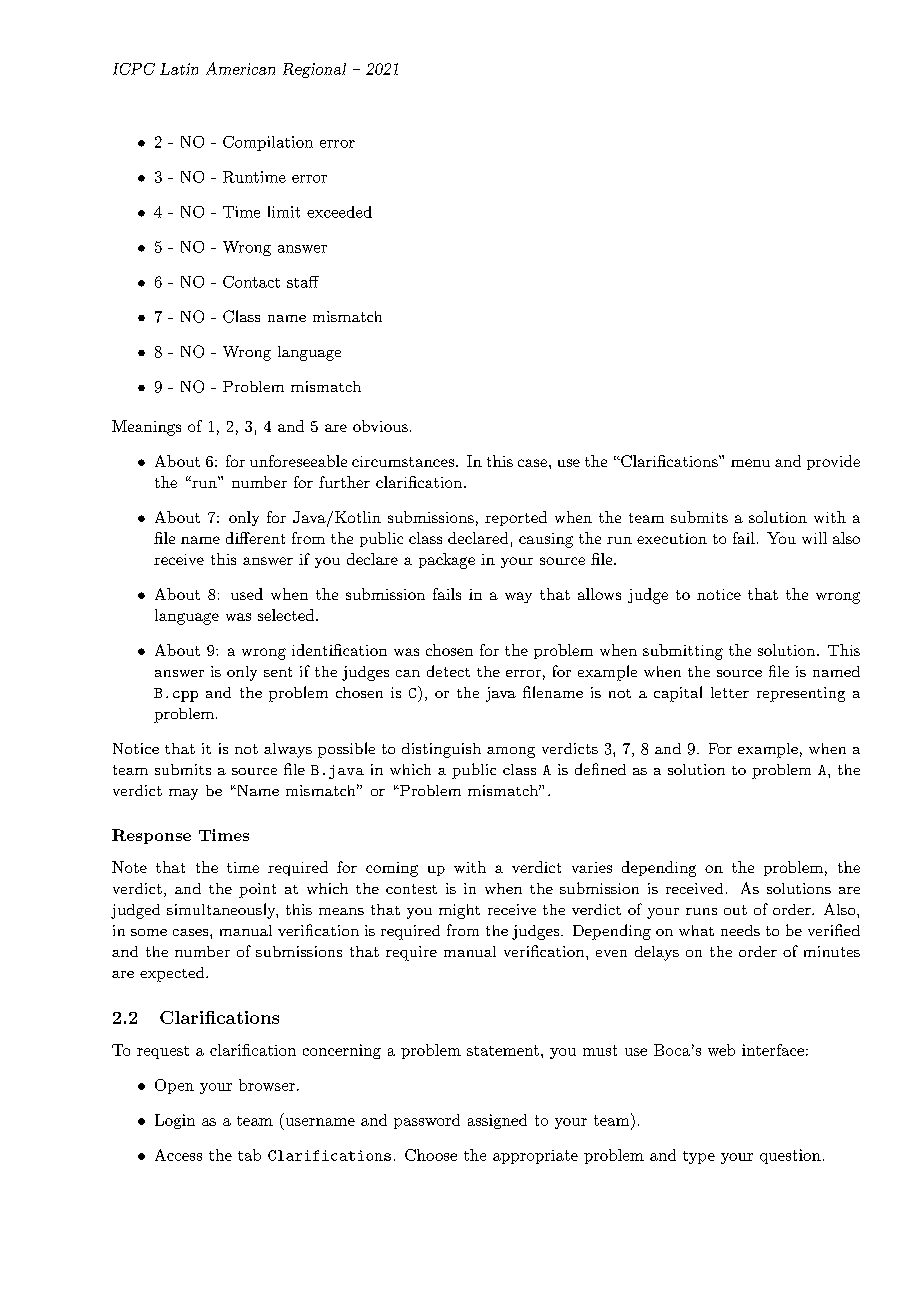 This document has width=924, height=1308. Describe the element at coordinates (339, 212) in the document. I see `exceeded` at that location.
